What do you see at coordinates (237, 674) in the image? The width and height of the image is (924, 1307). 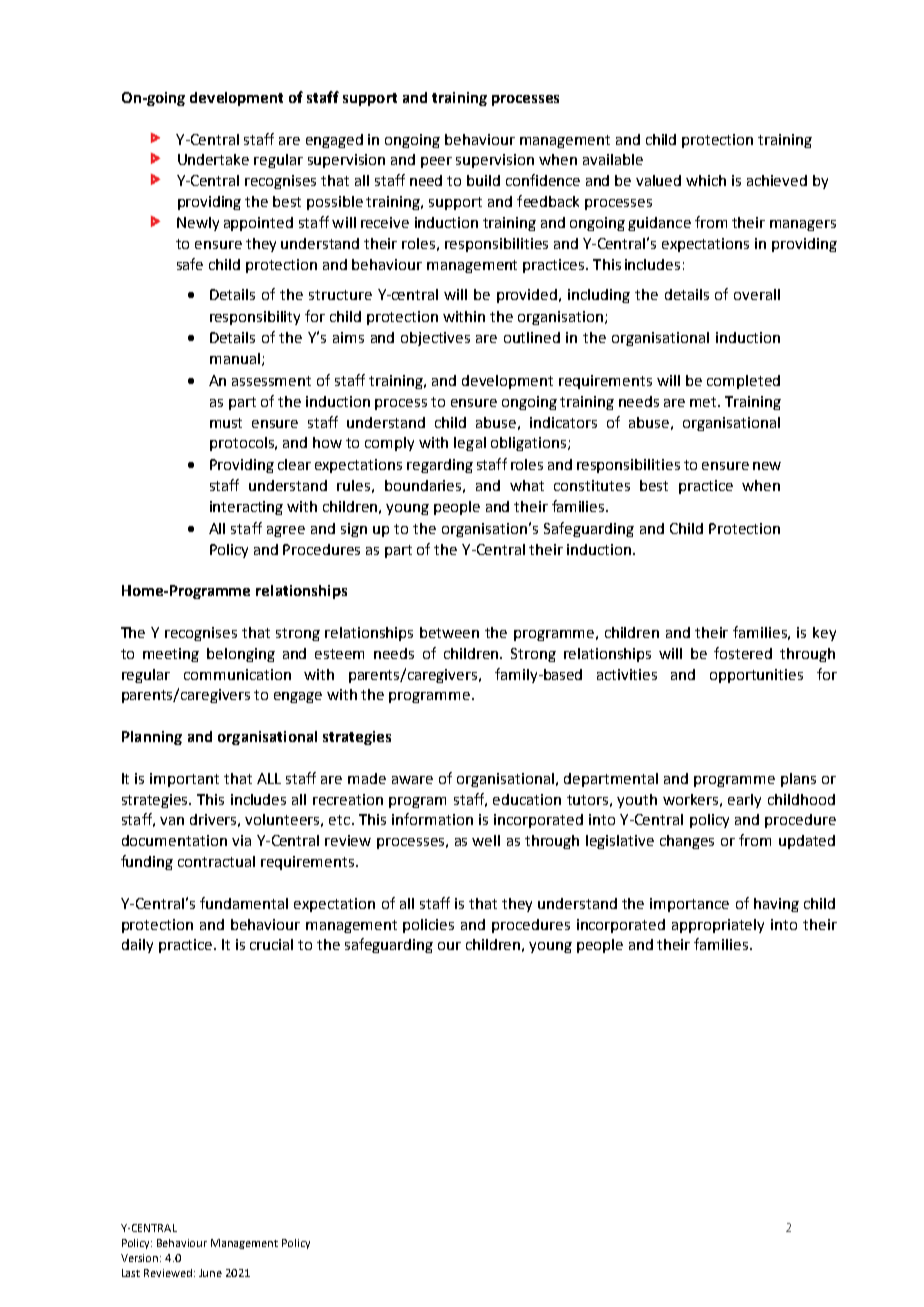 I see `communication` at bounding box center [237, 674].
